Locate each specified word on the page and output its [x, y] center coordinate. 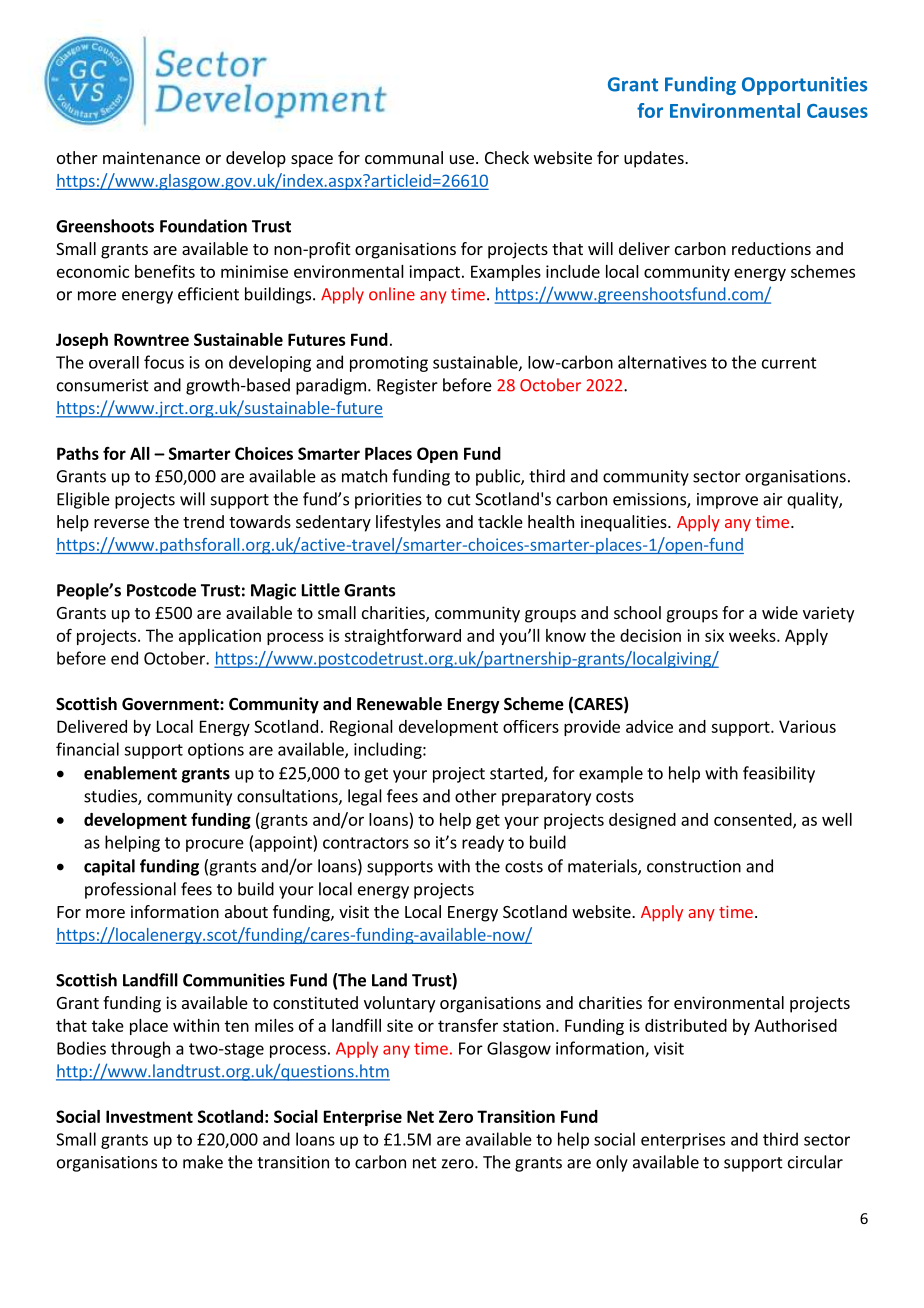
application [220, 637]
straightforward [402, 636]
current [789, 363]
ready [483, 843]
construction [694, 866]
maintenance [151, 157]
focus [164, 362]
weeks [753, 635]
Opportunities [804, 86]
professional [130, 890]
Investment [149, 1116]
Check [507, 157]
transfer [468, 1025]
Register [407, 387]
